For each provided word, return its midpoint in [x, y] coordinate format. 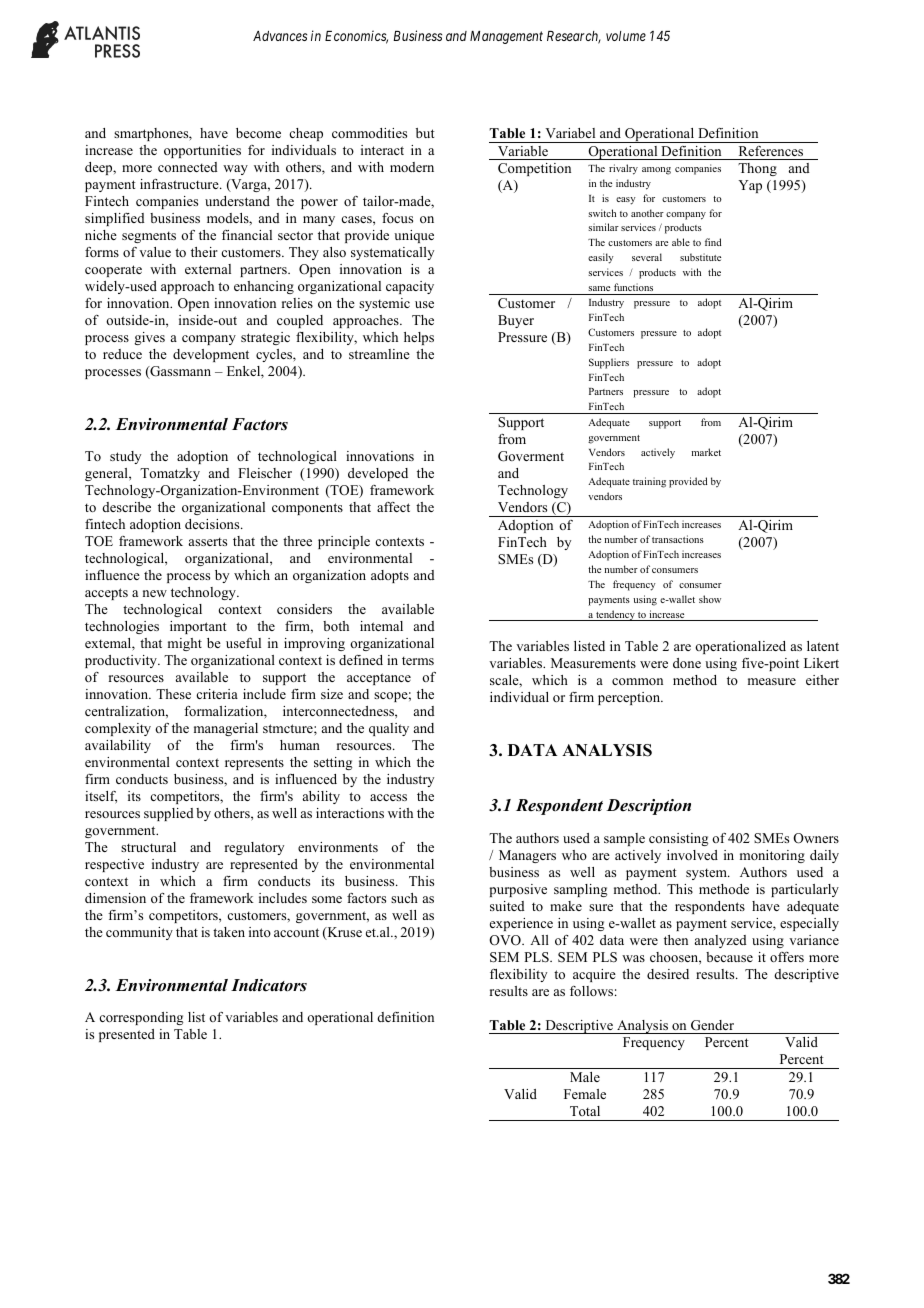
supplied [169, 814]
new [155, 593]
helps [419, 338]
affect [393, 507]
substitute [700, 257]
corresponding [141, 1018]
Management [506, 37]
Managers [527, 856]
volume [626, 36]
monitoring [772, 856]
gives [149, 338]
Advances [280, 36]
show [710, 599]
